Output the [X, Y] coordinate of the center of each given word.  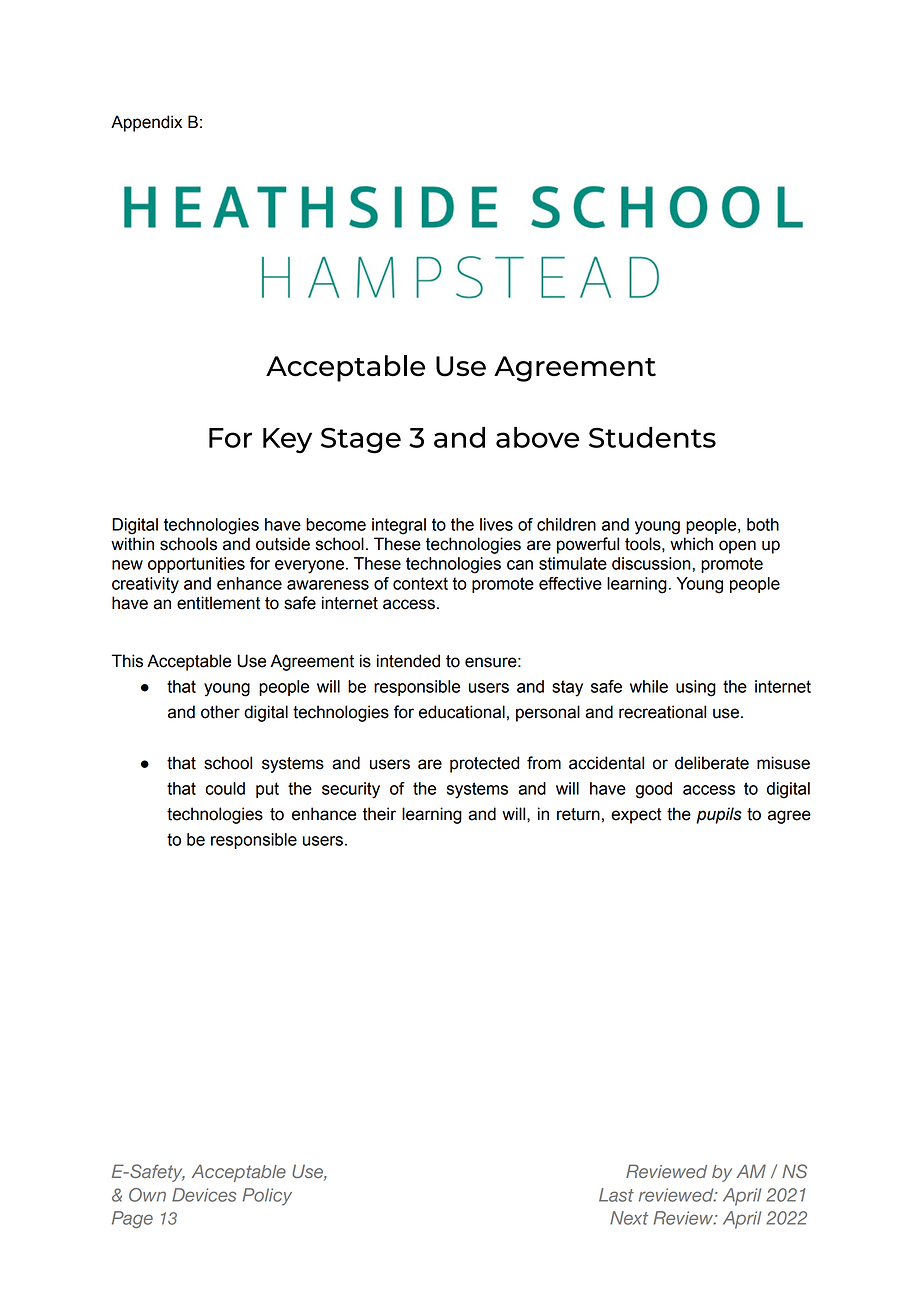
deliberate [712, 763]
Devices [204, 1195]
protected [484, 764]
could [225, 788]
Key [287, 441]
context [420, 583]
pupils [719, 815]
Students [652, 437]
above [538, 437]
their [379, 814]
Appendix [146, 123]
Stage [361, 440]
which [691, 544]
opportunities [196, 565]
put [267, 790]
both [763, 524]
